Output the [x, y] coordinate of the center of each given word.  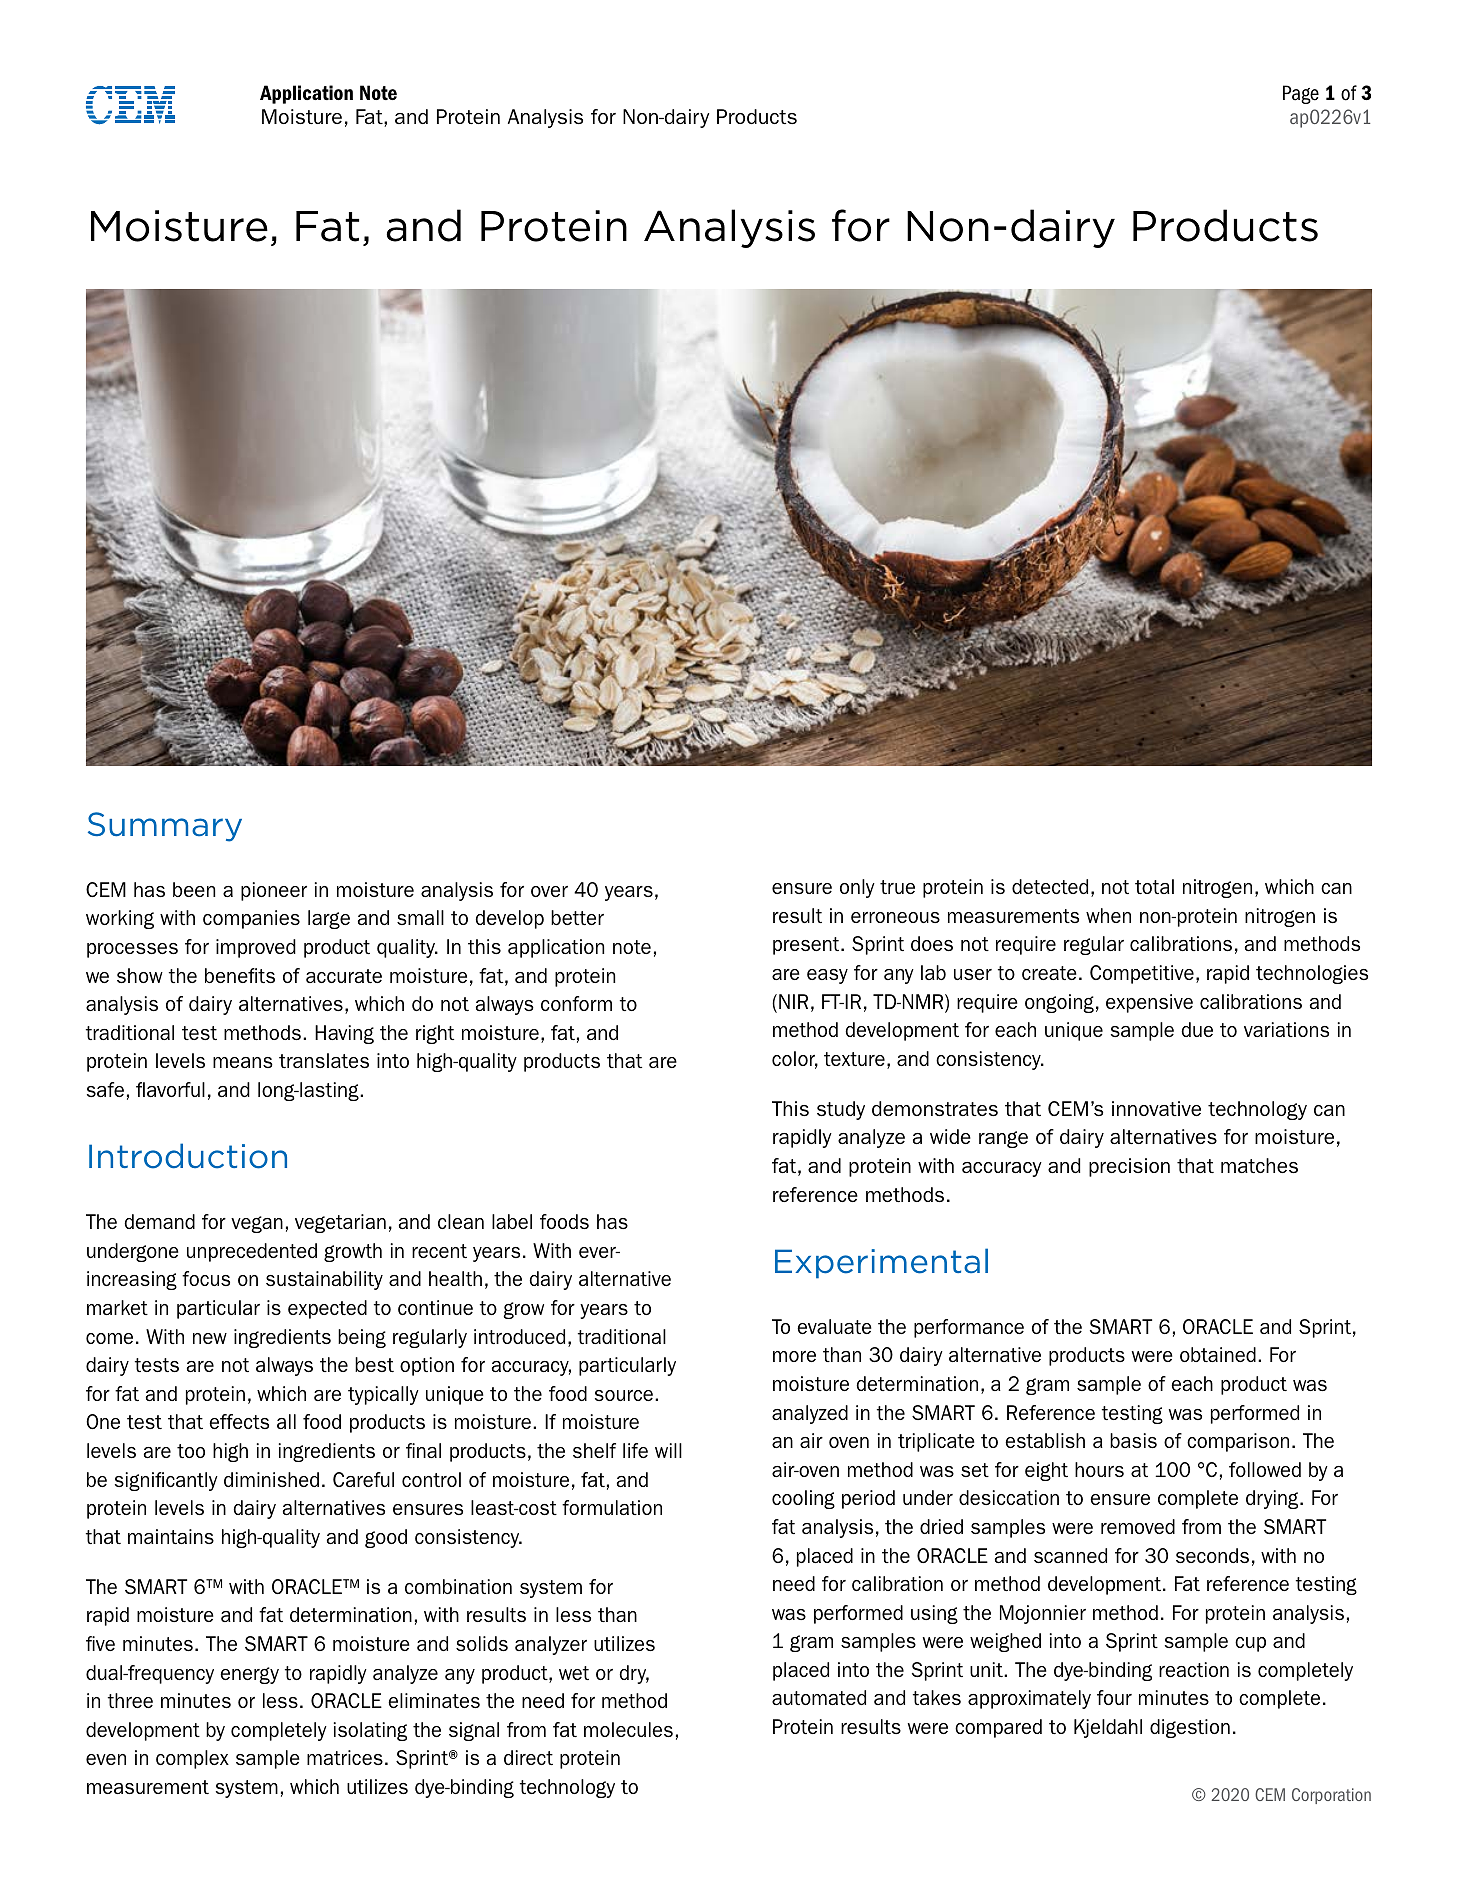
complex [192, 1759]
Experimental [881, 1263]
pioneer [274, 891]
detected [1050, 886]
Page [1301, 94]
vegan [257, 1224]
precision [1129, 1167]
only [857, 888]
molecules [628, 1729]
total [1154, 886]
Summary [165, 827]
